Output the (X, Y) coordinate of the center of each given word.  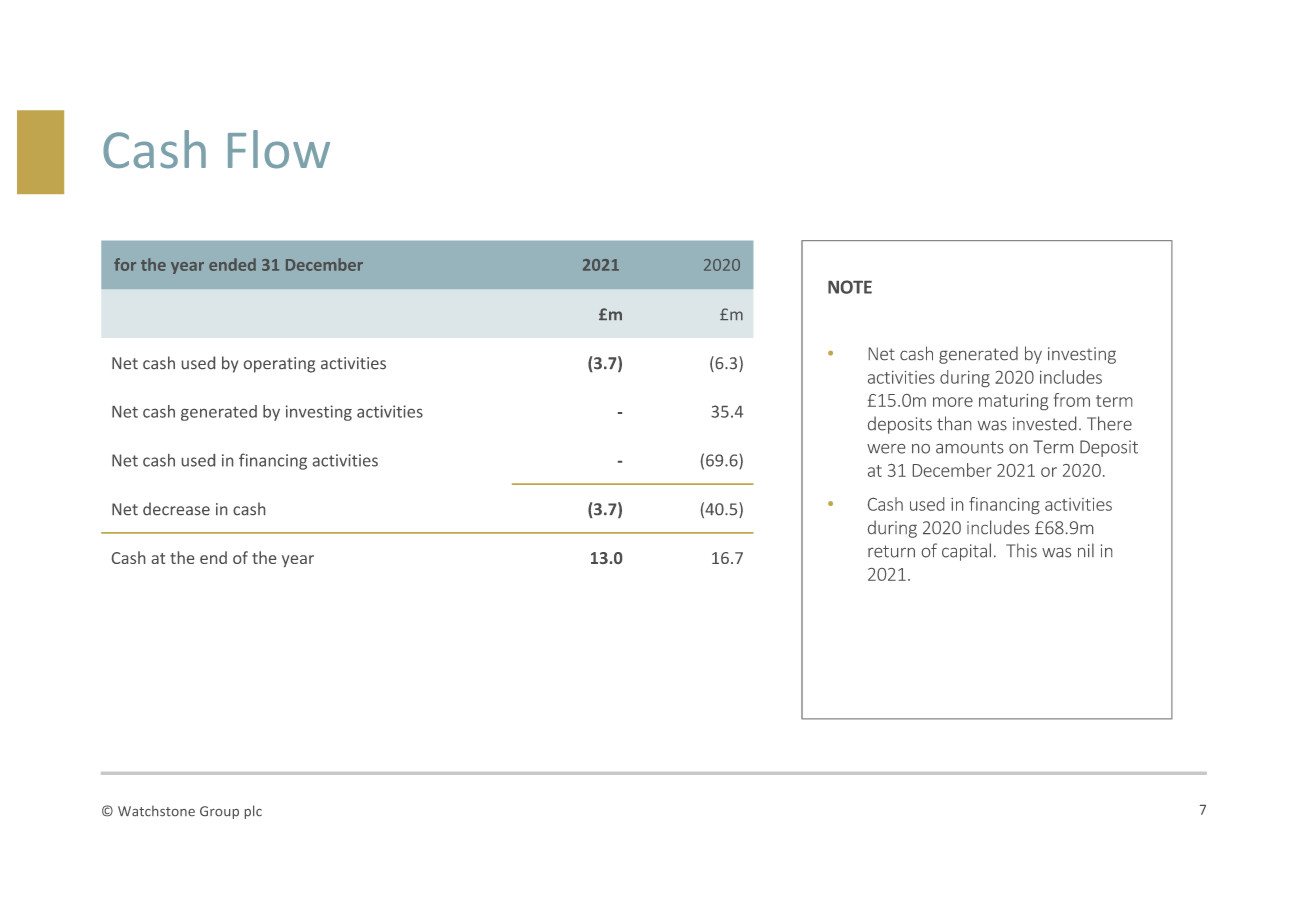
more (953, 402)
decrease (176, 508)
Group (219, 812)
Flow (279, 149)
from (1072, 400)
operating (279, 365)
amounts (970, 447)
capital (966, 552)
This (1021, 550)
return (891, 551)
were (886, 449)
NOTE (850, 287)
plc (253, 812)
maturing (1013, 402)
